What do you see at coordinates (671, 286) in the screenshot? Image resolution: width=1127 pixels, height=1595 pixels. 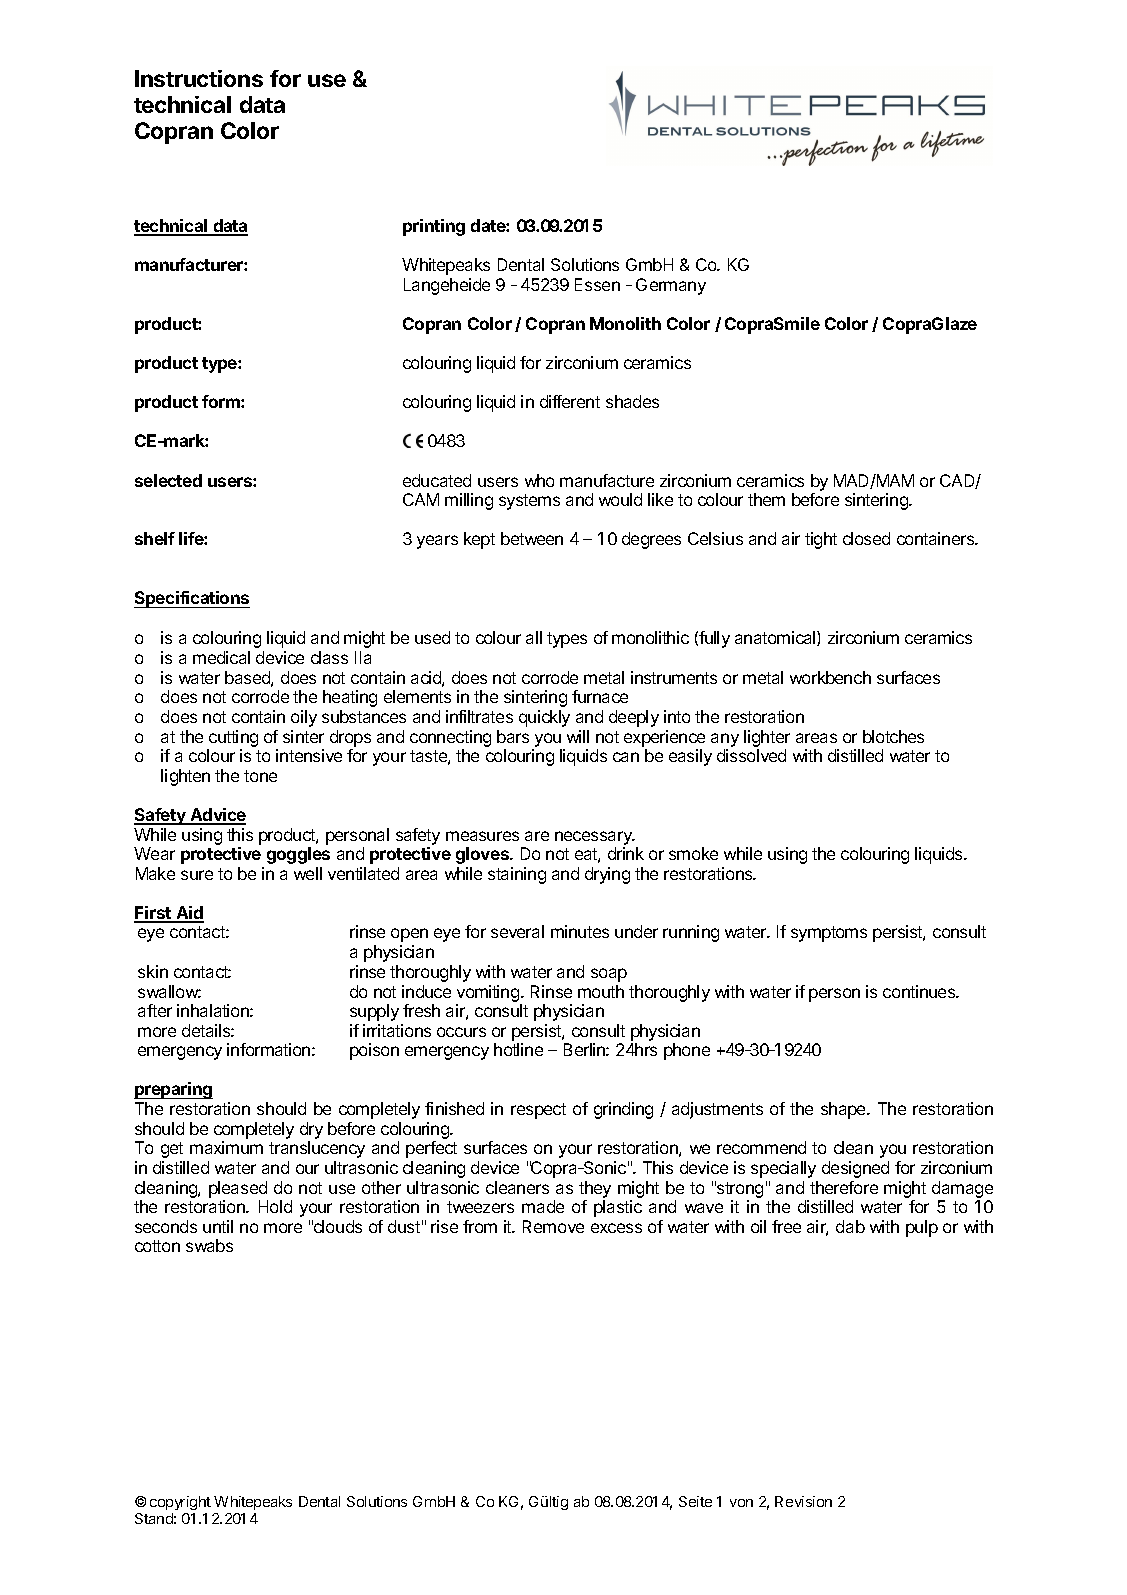 I see `Germany` at bounding box center [671, 286].
